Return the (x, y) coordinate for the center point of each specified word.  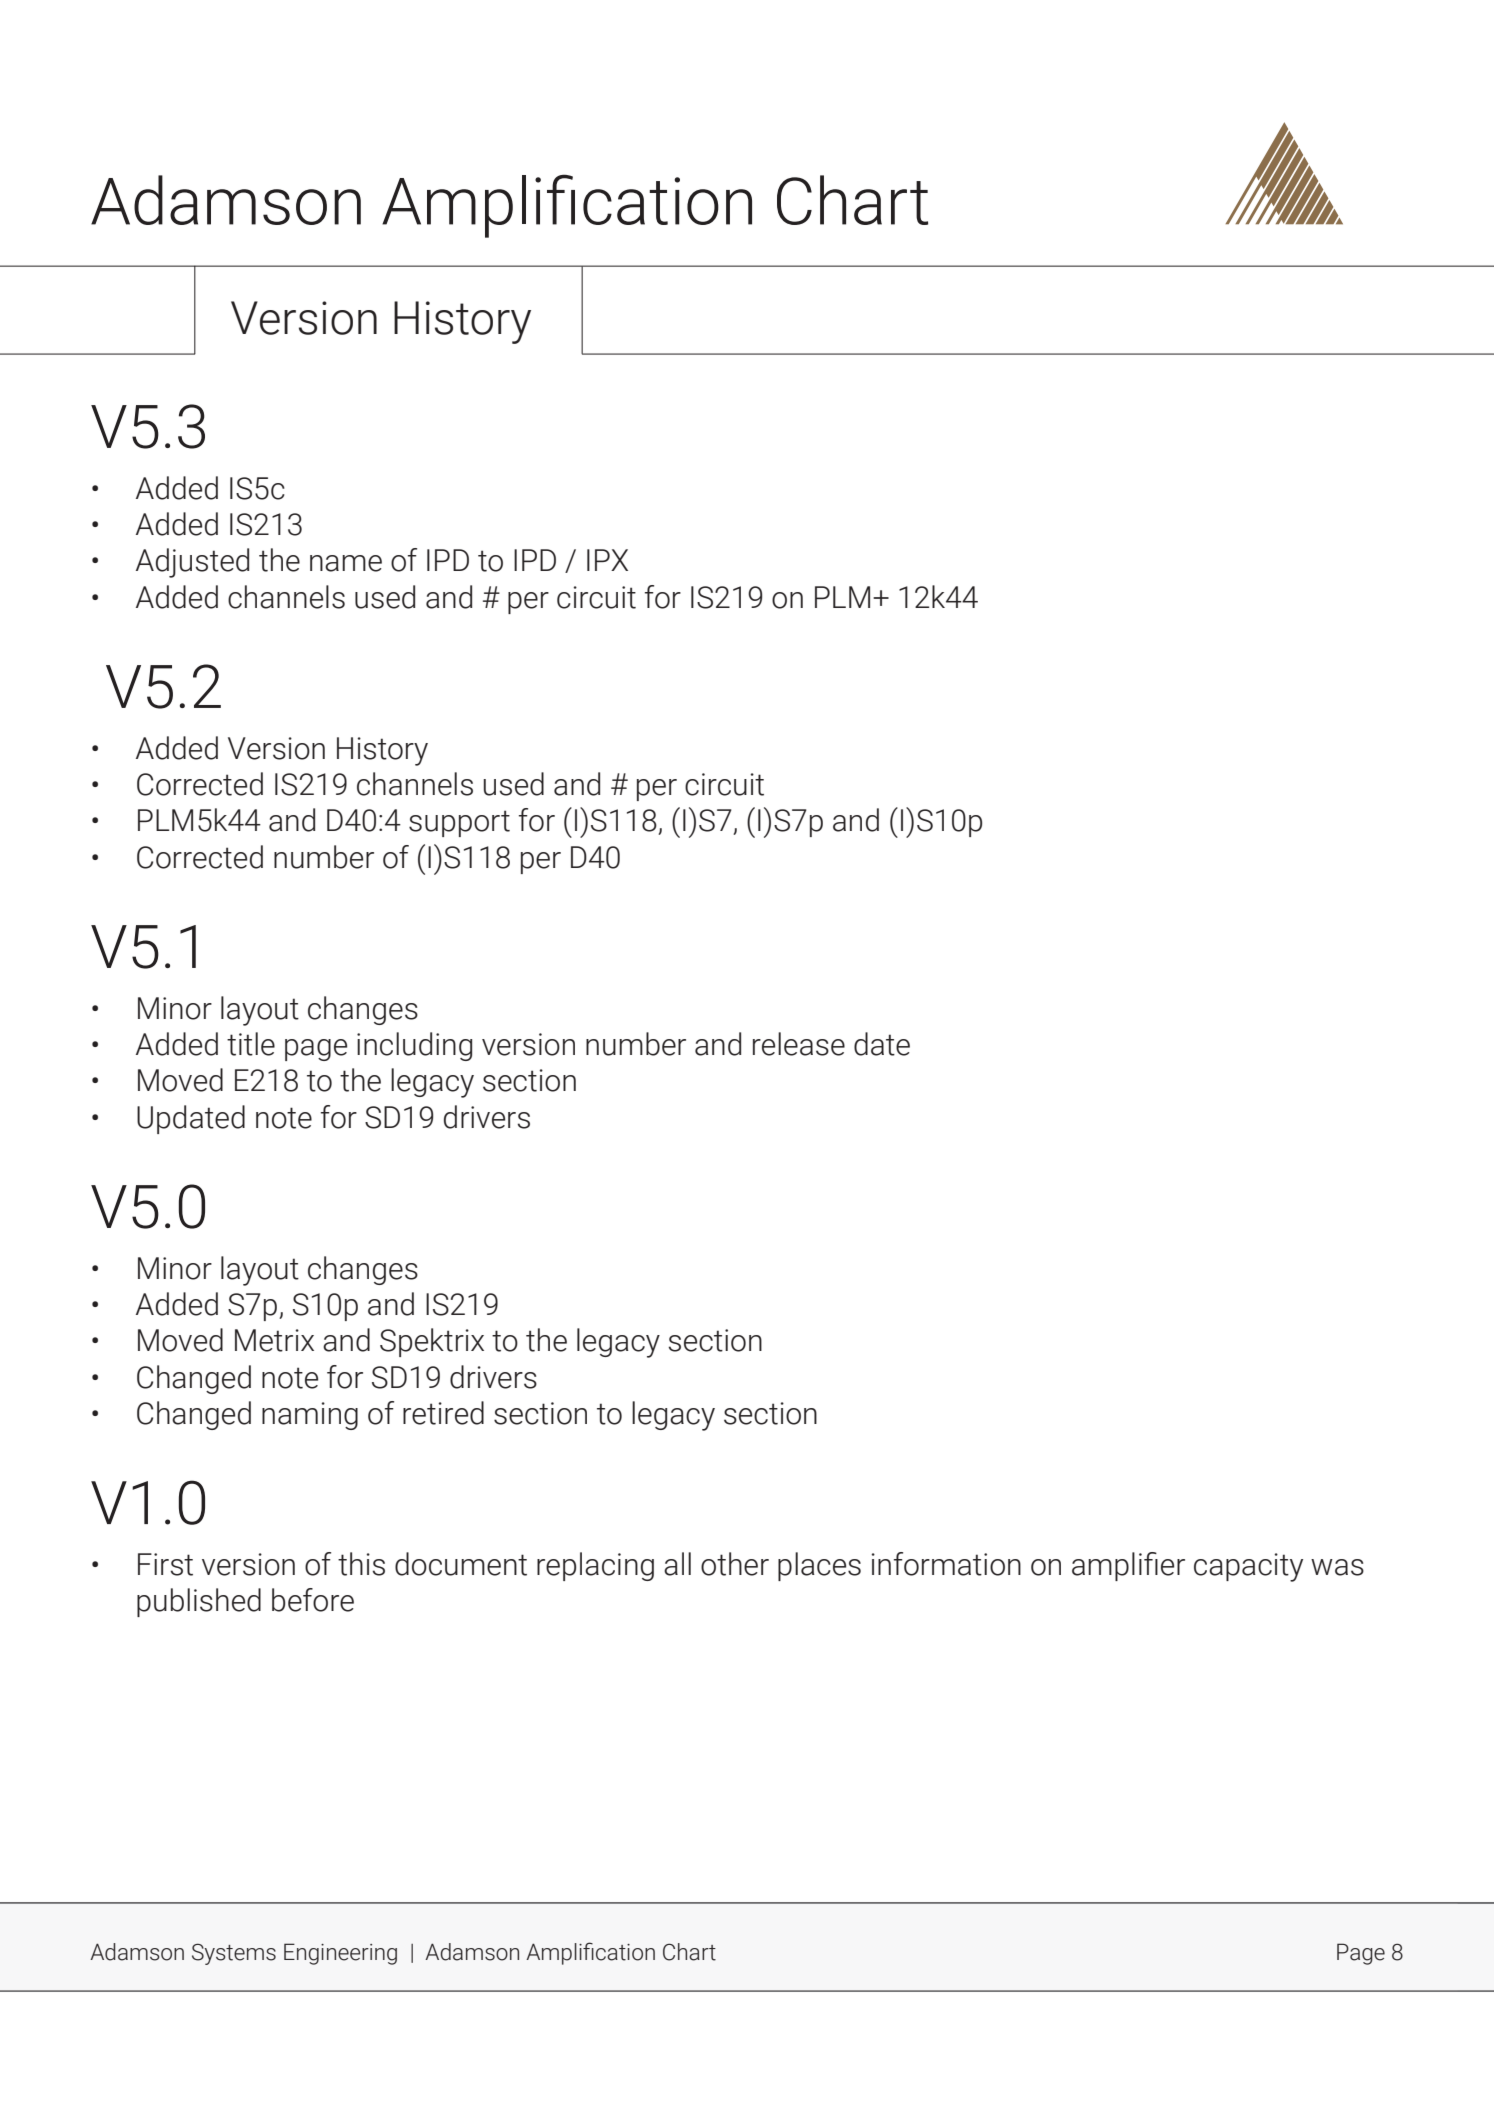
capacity (1248, 1567)
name (346, 563)
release (799, 1044)
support (459, 823)
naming (310, 1416)
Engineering (340, 1954)
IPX (607, 560)
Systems (234, 1954)
